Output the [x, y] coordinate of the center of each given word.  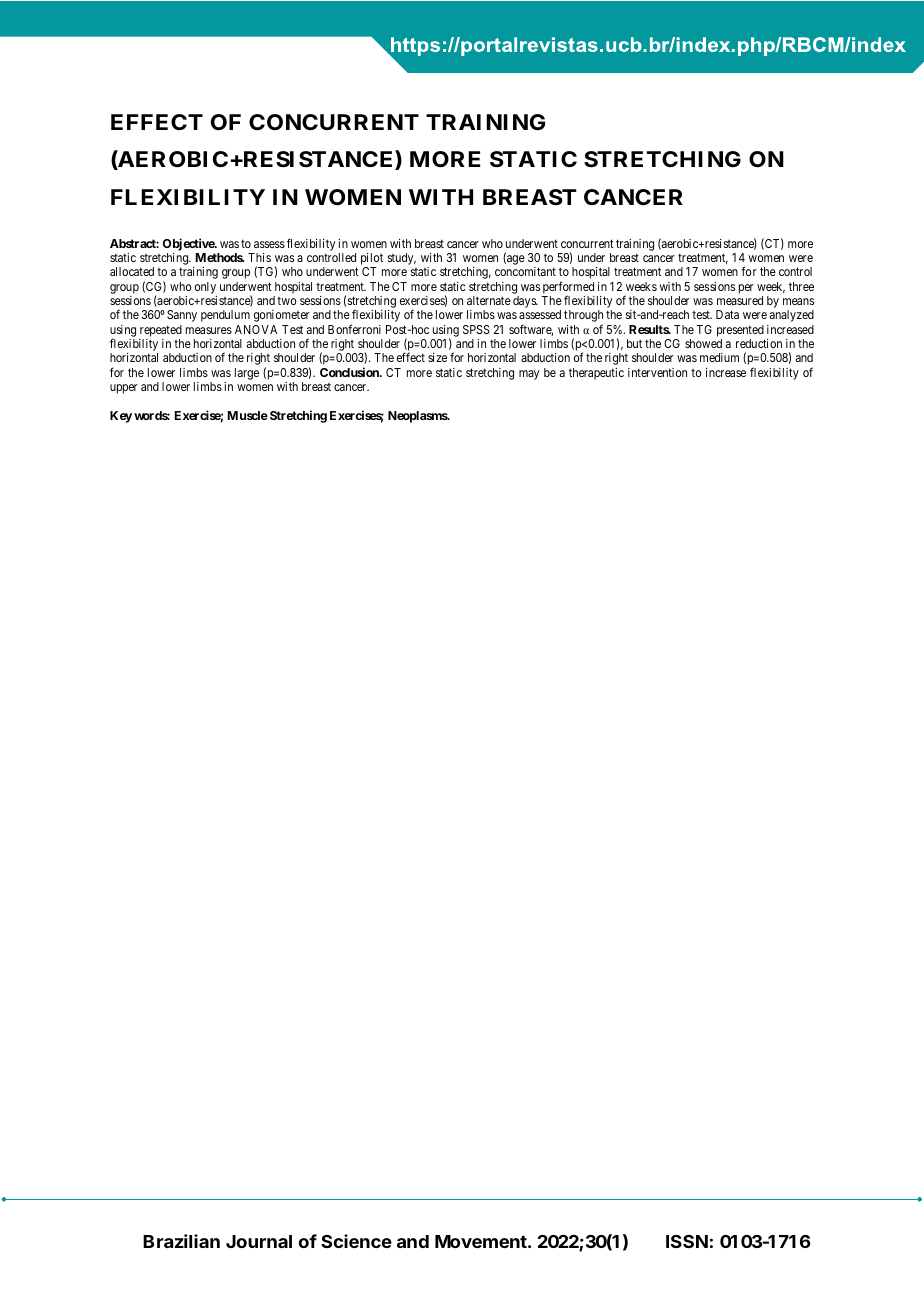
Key [121, 417]
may [529, 375]
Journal [259, 1241]
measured [740, 300]
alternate [489, 300]
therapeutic [596, 374]
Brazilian [181, 1241]
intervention [657, 372]
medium [719, 357]
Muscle [248, 415]
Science [356, 1241]
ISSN [687, 1241]
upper [124, 389]
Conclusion [350, 372]
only [205, 288]
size [437, 357]
